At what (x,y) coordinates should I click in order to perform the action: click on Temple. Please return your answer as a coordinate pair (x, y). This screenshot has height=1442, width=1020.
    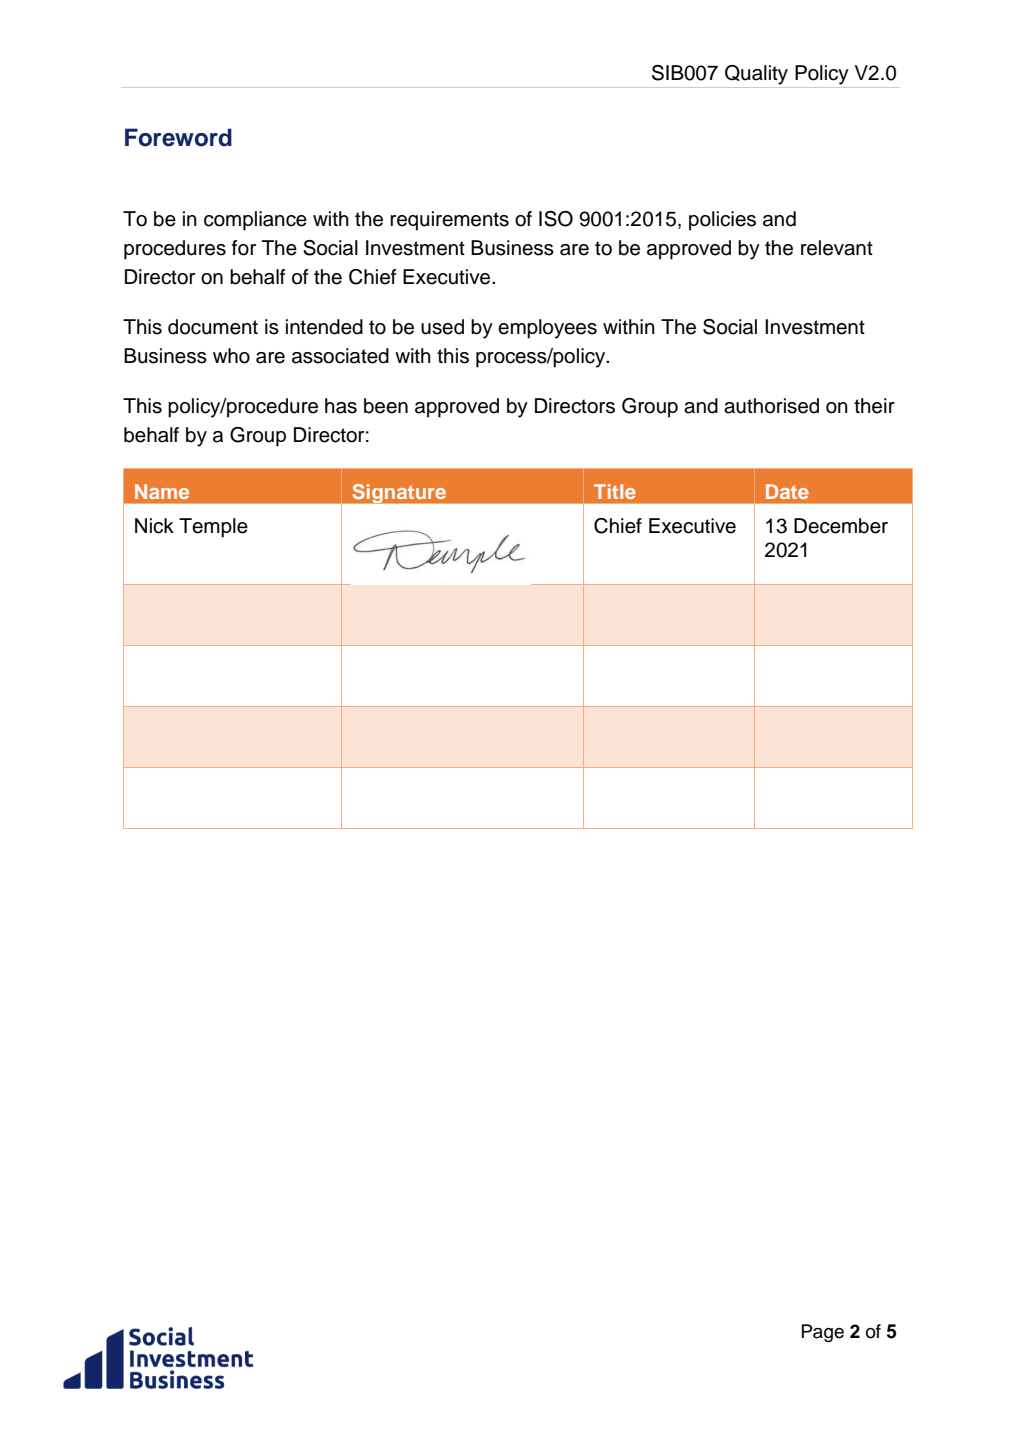
    Looking at the image, I should click on (213, 528).
